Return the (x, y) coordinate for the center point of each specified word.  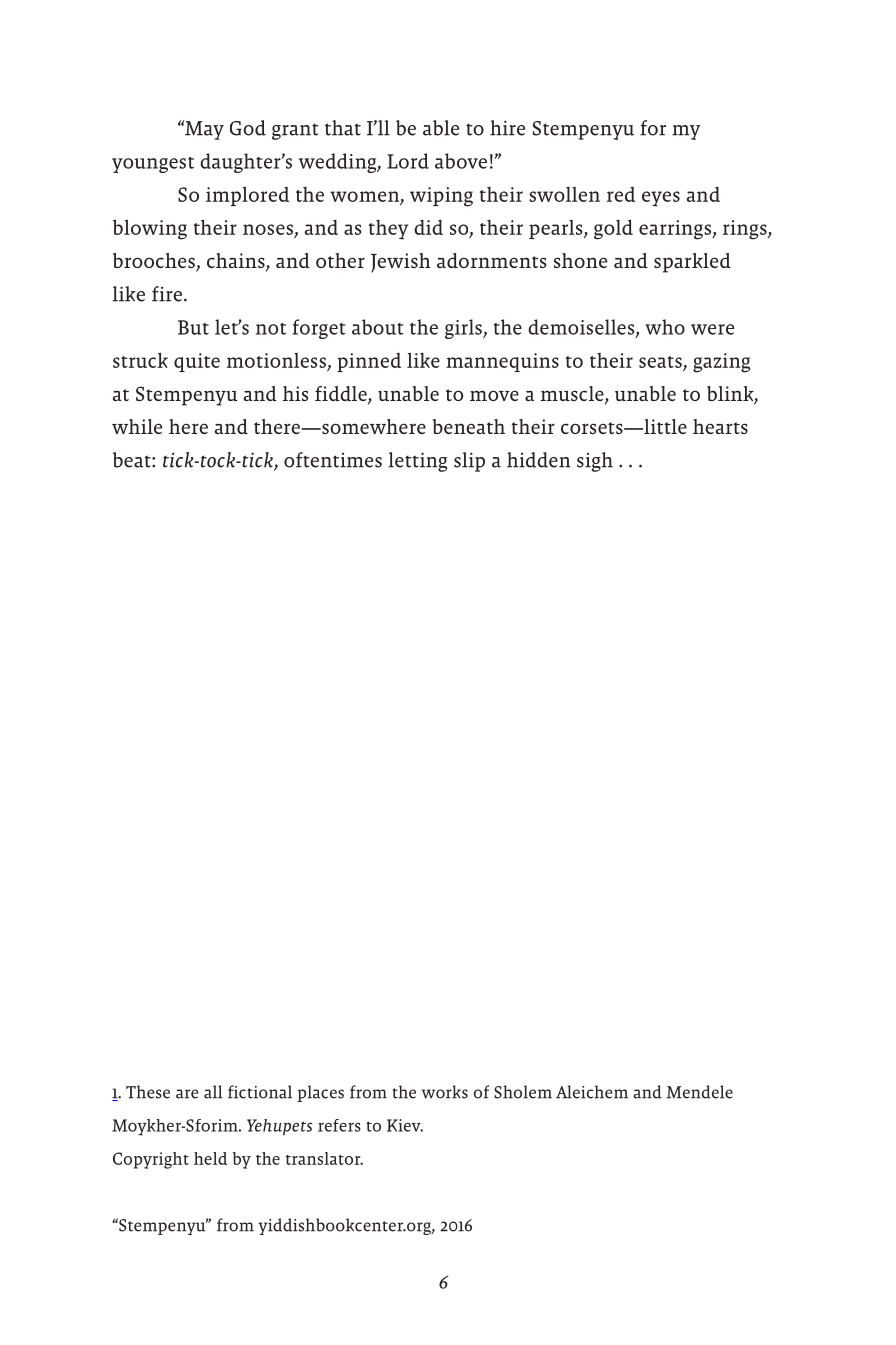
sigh (595, 462)
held (210, 1158)
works (445, 1092)
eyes (661, 199)
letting (417, 462)
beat (133, 460)
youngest (153, 165)
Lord (408, 161)
